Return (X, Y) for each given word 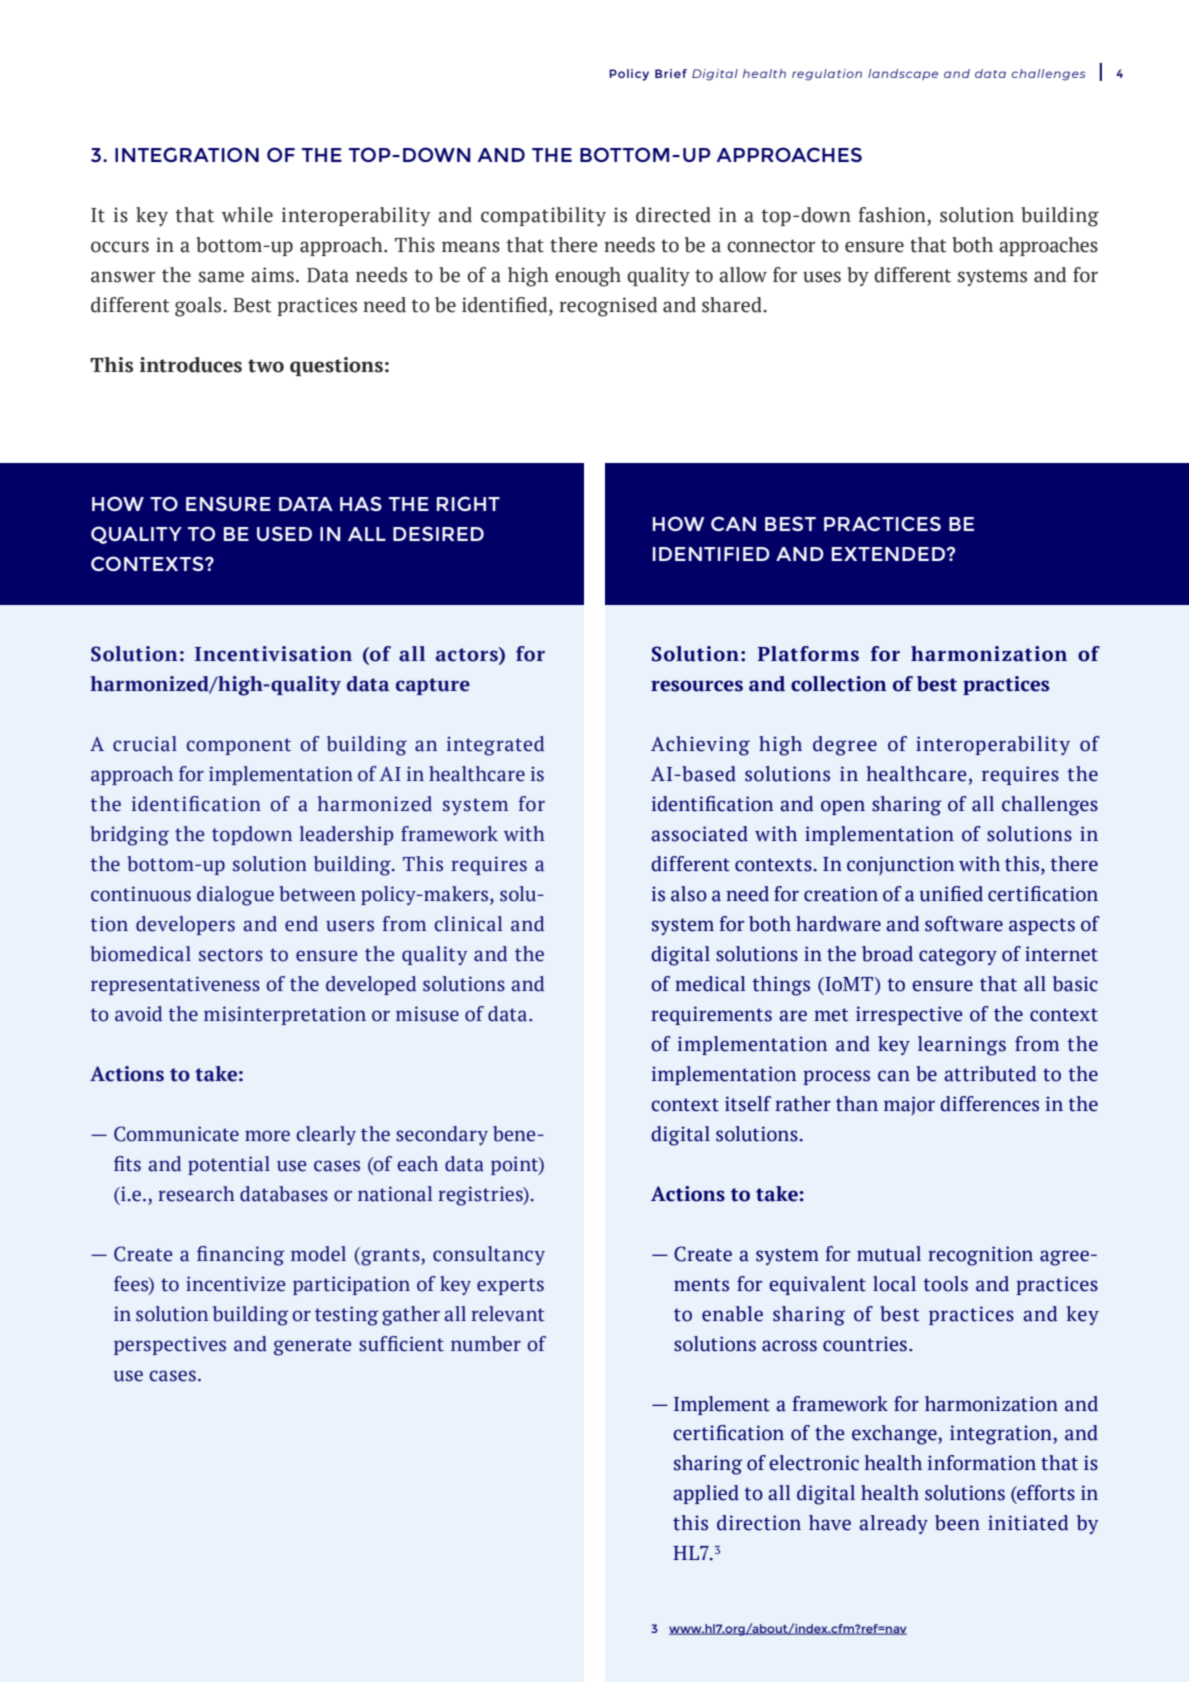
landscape (903, 74)
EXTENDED (888, 554)
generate (312, 1347)
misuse (427, 1014)
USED (284, 533)
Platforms (808, 654)
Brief (671, 73)
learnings (962, 1046)
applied (706, 1494)
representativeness (175, 985)
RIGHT (468, 503)
